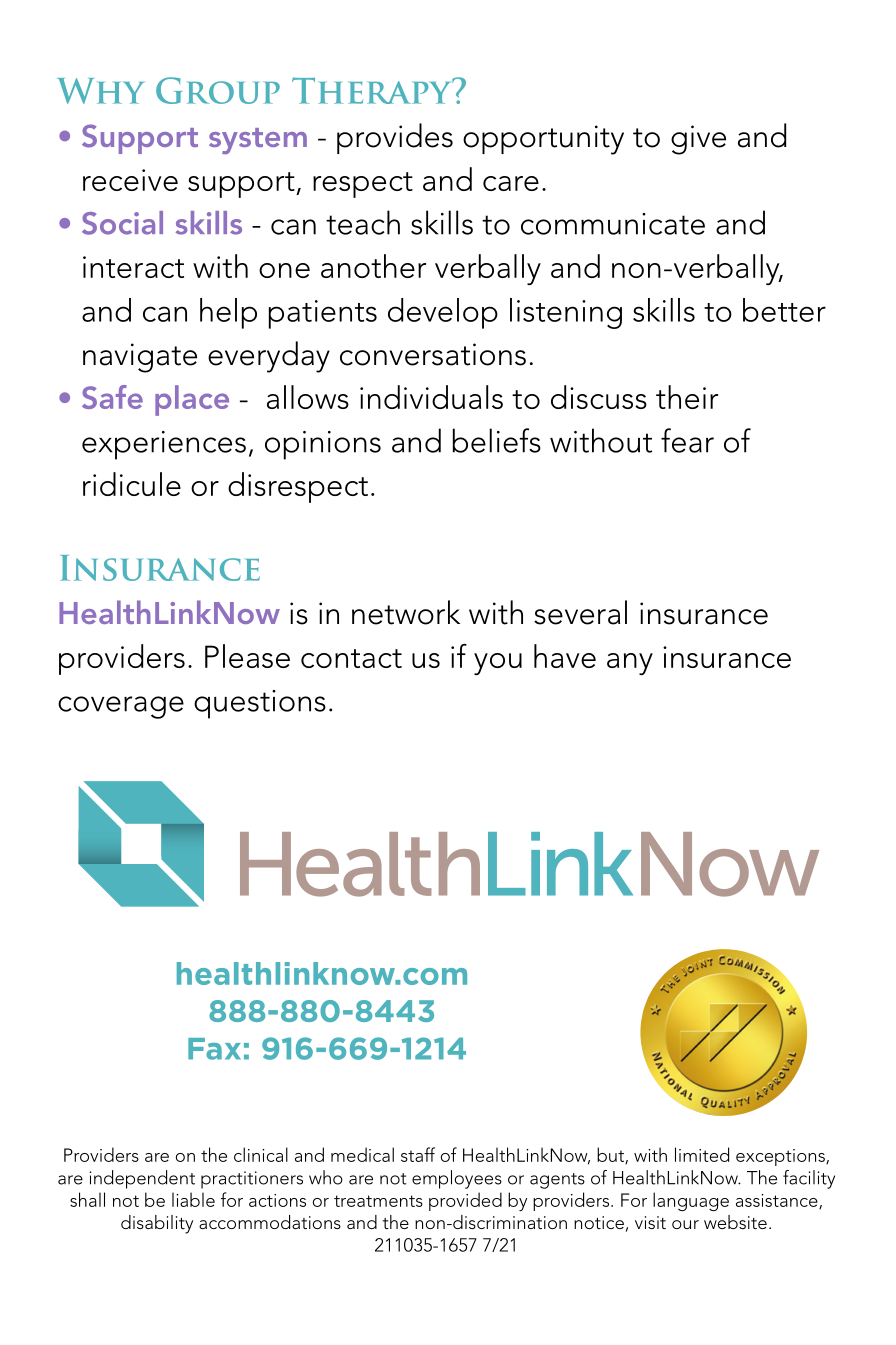 The width and height of the screenshot is (896, 1345). What do you see at coordinates (395, 138) in the screenshot?
I see `provides` at bounding box center [395, 138].
